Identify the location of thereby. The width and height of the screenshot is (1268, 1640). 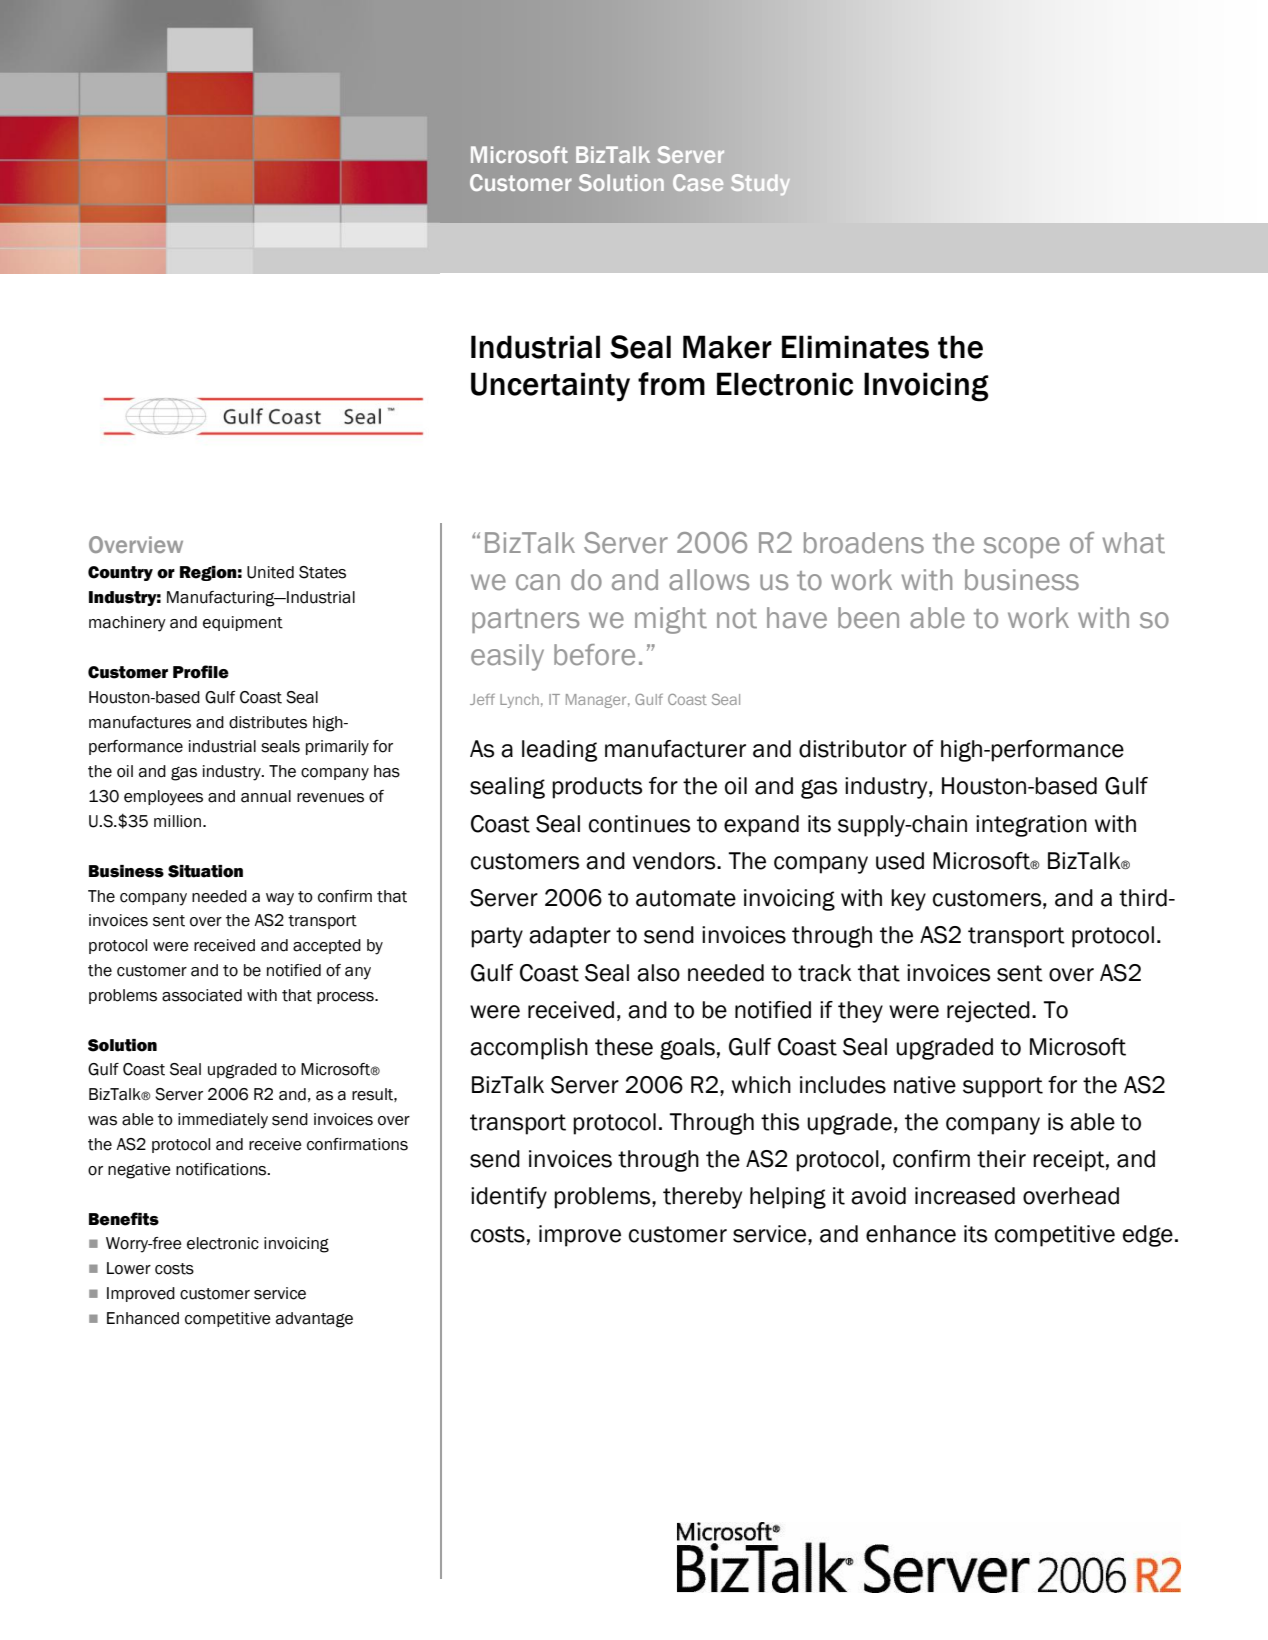
(702, 1198).
